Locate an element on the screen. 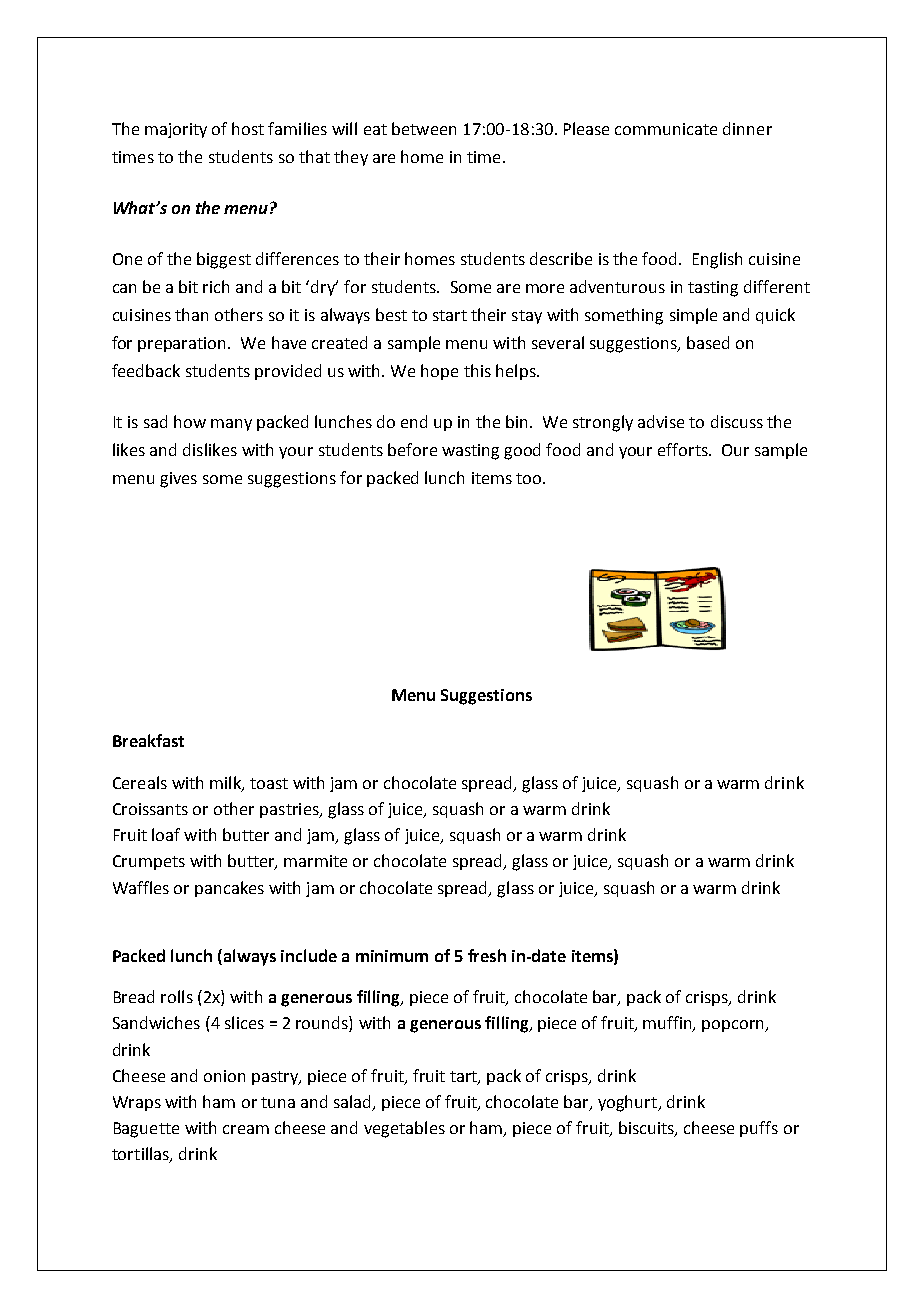  milk is located at coordinates (226, 783).
